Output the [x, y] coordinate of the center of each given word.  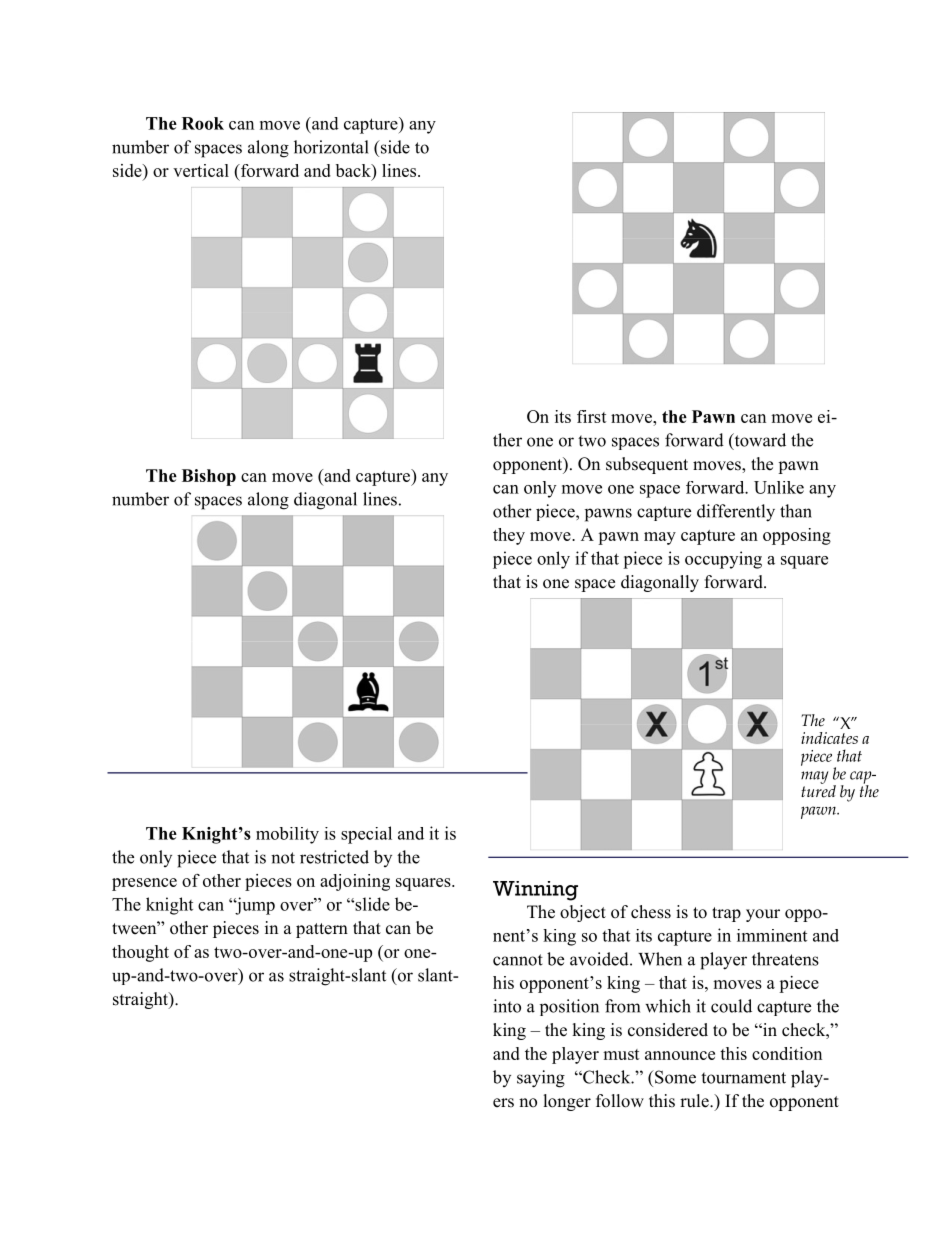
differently [736, 513]
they [509, 536]
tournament [743, 1078]
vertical [201, 170]
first [592, 416]
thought [140, 953]
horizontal [331, 147]
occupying [723, 560]
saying [541, 1079]
